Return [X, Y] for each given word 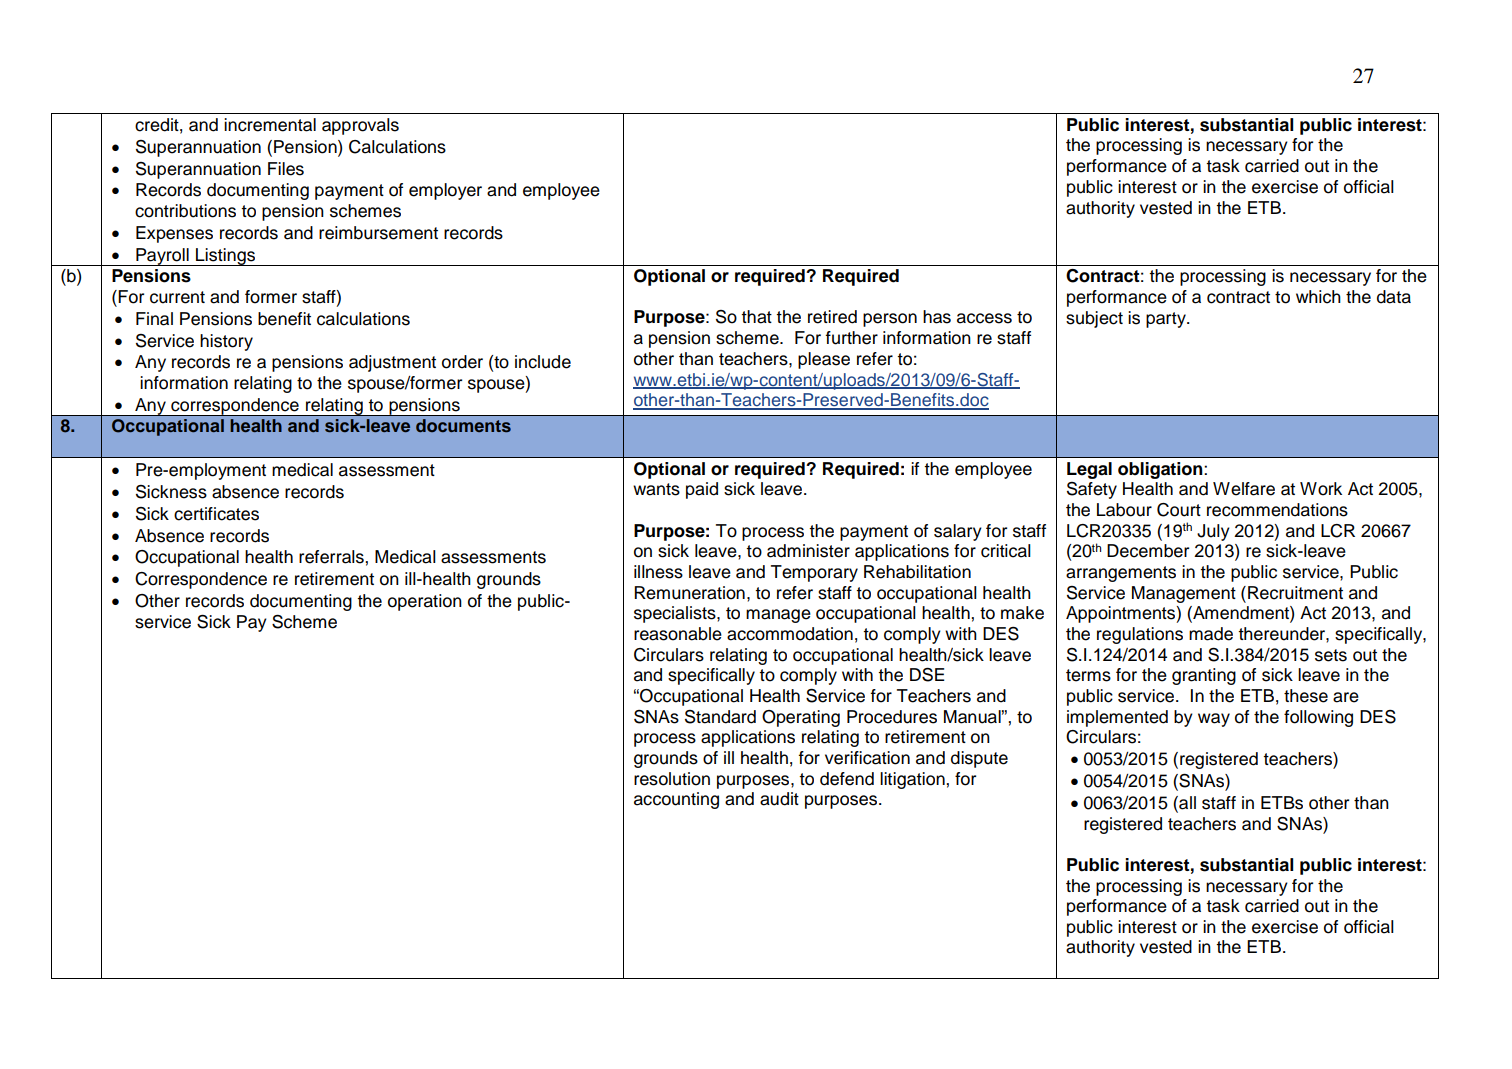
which [1318, 297]
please [824, 360]
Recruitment [1295, 593]
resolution [672, 779]
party [1167, 320]
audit [779, 799]
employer [445, 191]
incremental [270, 125]
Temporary [814, 573]
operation [425, 602]
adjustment [392, 363]
